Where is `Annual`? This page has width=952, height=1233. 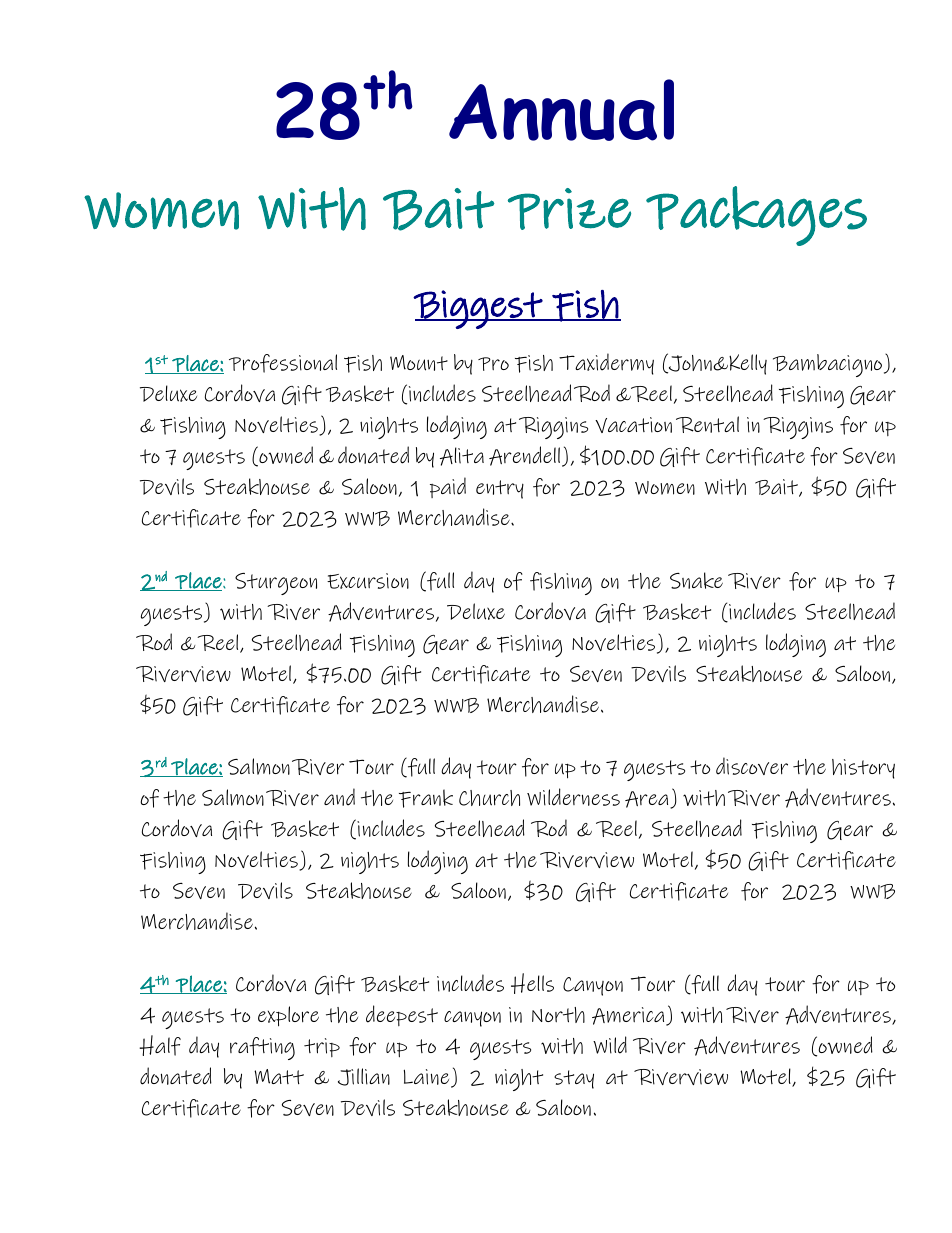
Annual is located at coordinates (561, 110).
